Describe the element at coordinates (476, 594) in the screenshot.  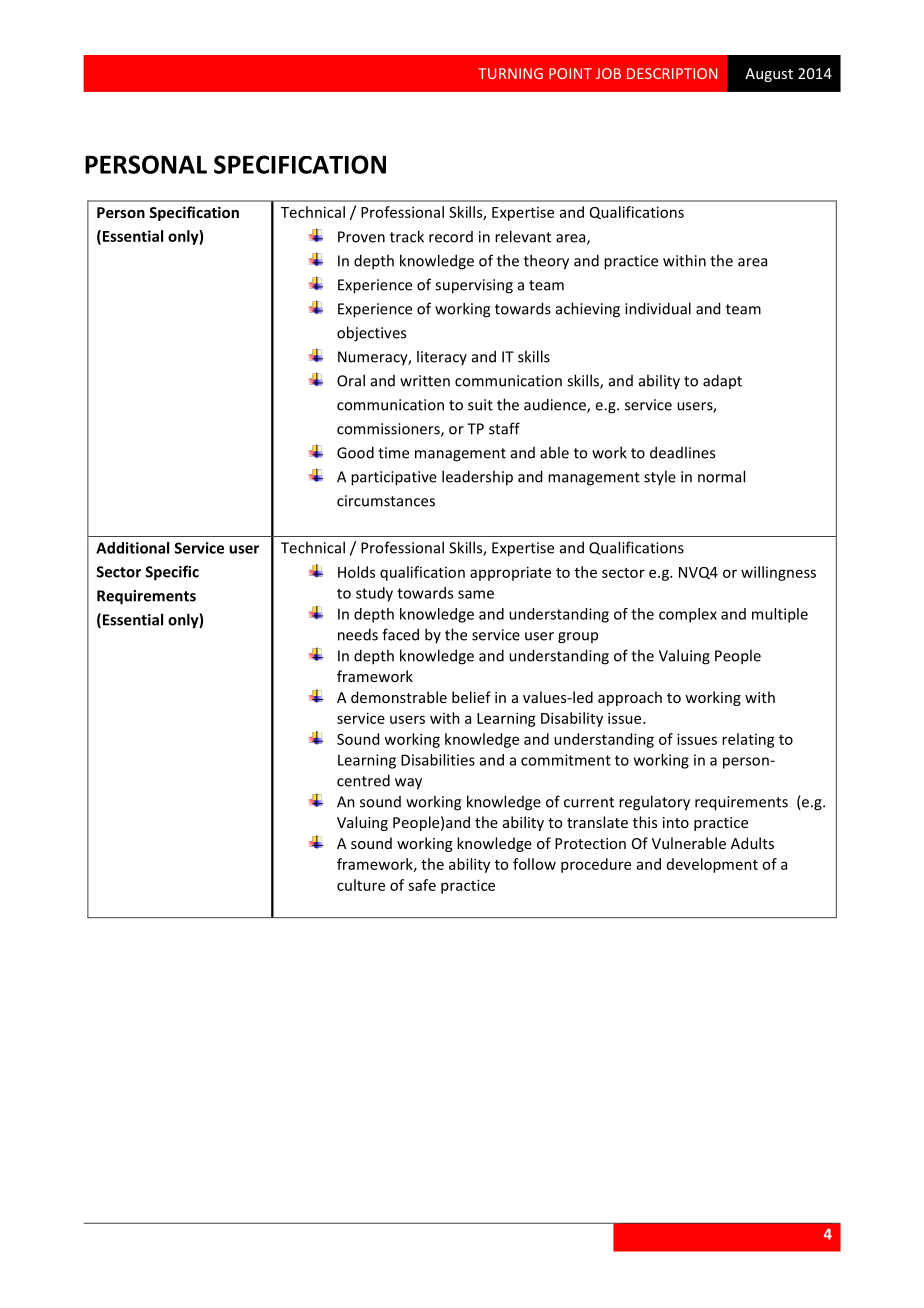
I see `same` at that location.
